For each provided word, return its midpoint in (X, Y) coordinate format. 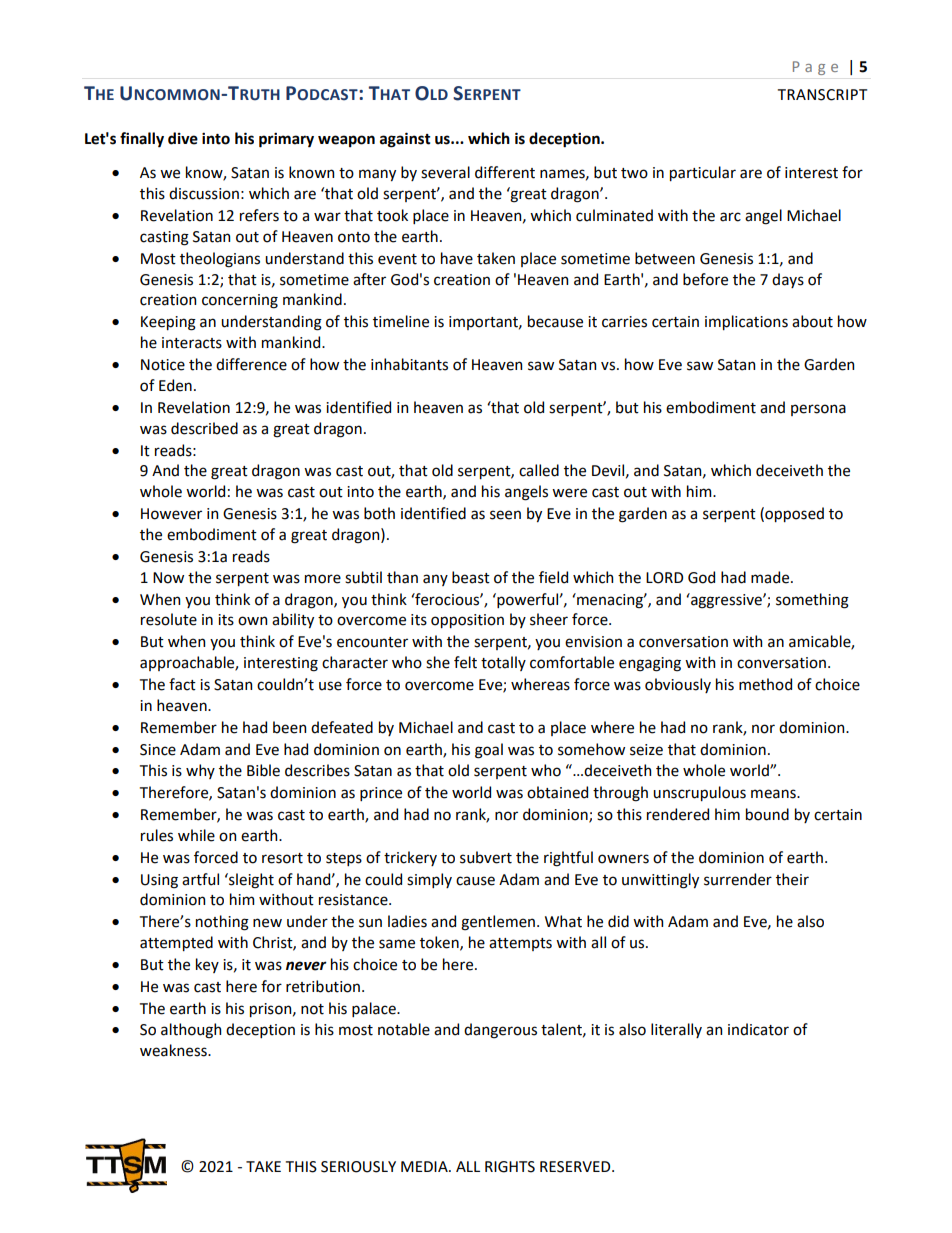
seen (505, 515)
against (405, 140)
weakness (174, 1050)
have (457, 258)
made (771, 577)
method (765, 684)
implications (746, 322)
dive (183, 138)
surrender (738, 879)
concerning (240, 301)
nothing (222, 923)
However (171, 514)
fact (182, 684)
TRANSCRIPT (822, 95)
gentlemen (498, 923)
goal (489, 751)
